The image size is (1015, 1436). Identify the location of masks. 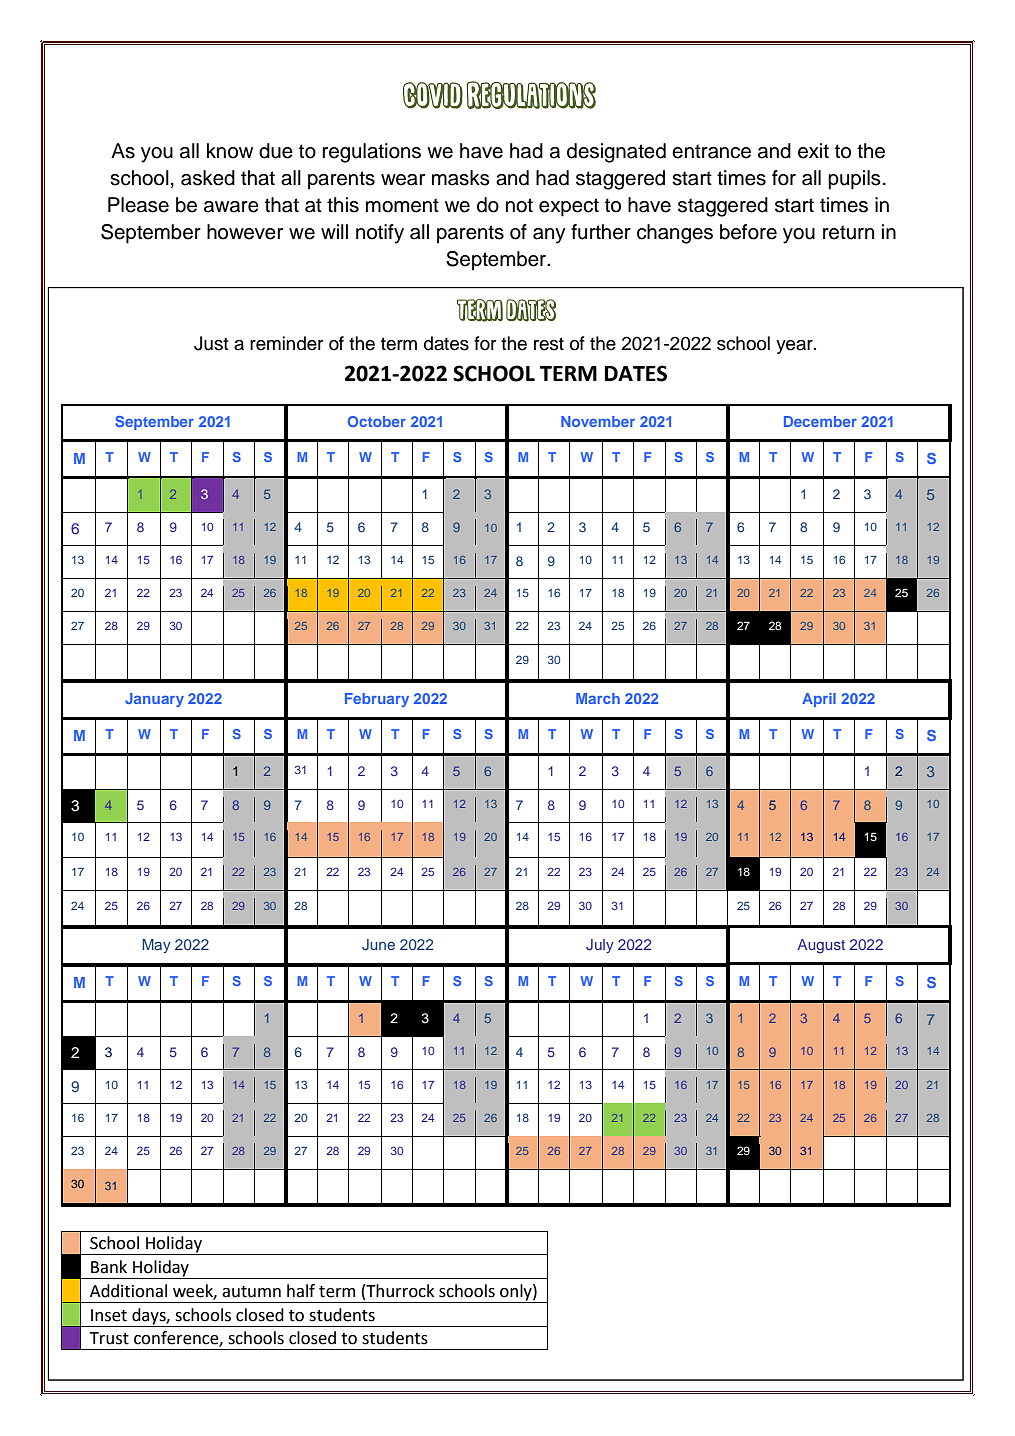
(461, 178).
